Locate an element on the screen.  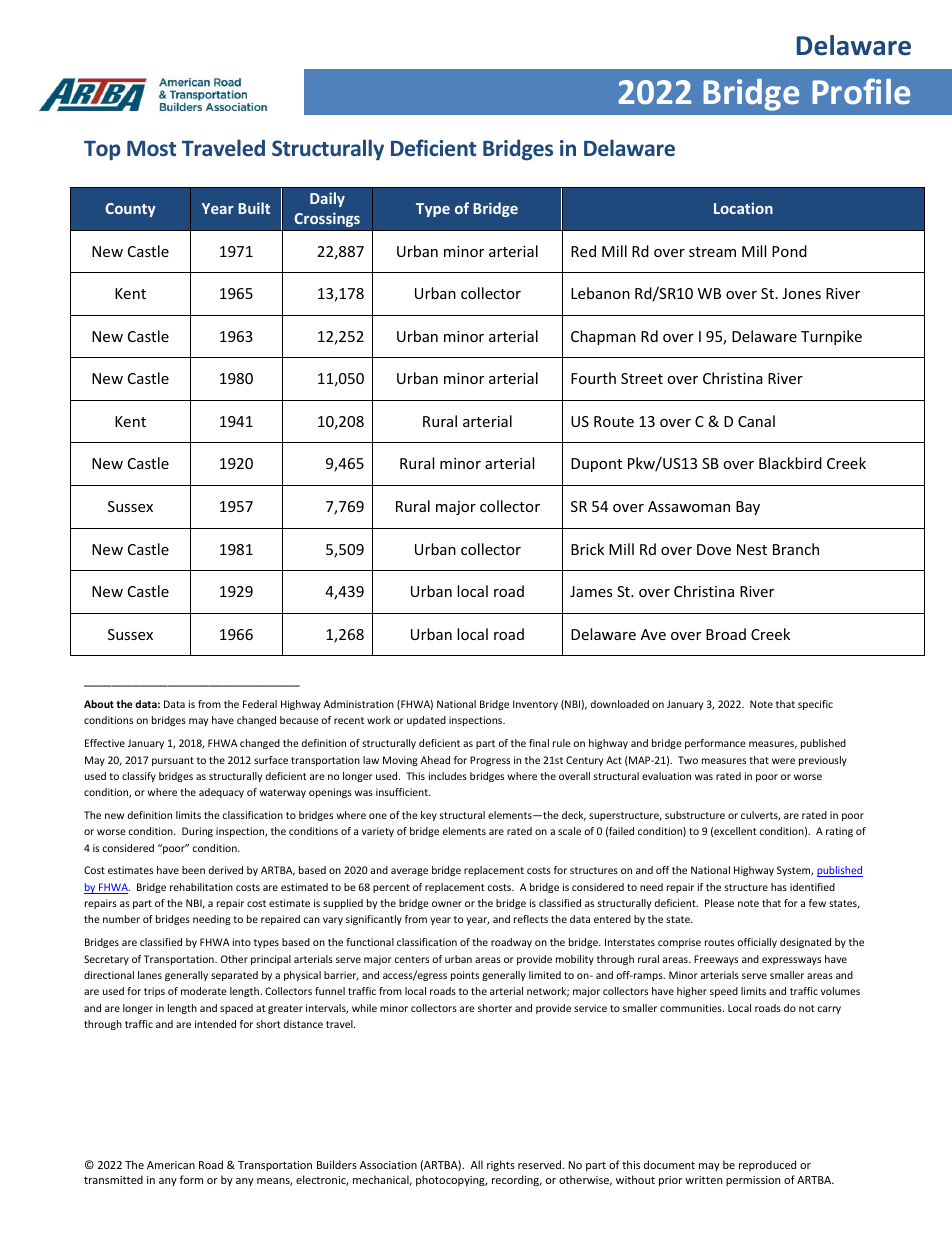
were is located at coordinates (783, 761).
